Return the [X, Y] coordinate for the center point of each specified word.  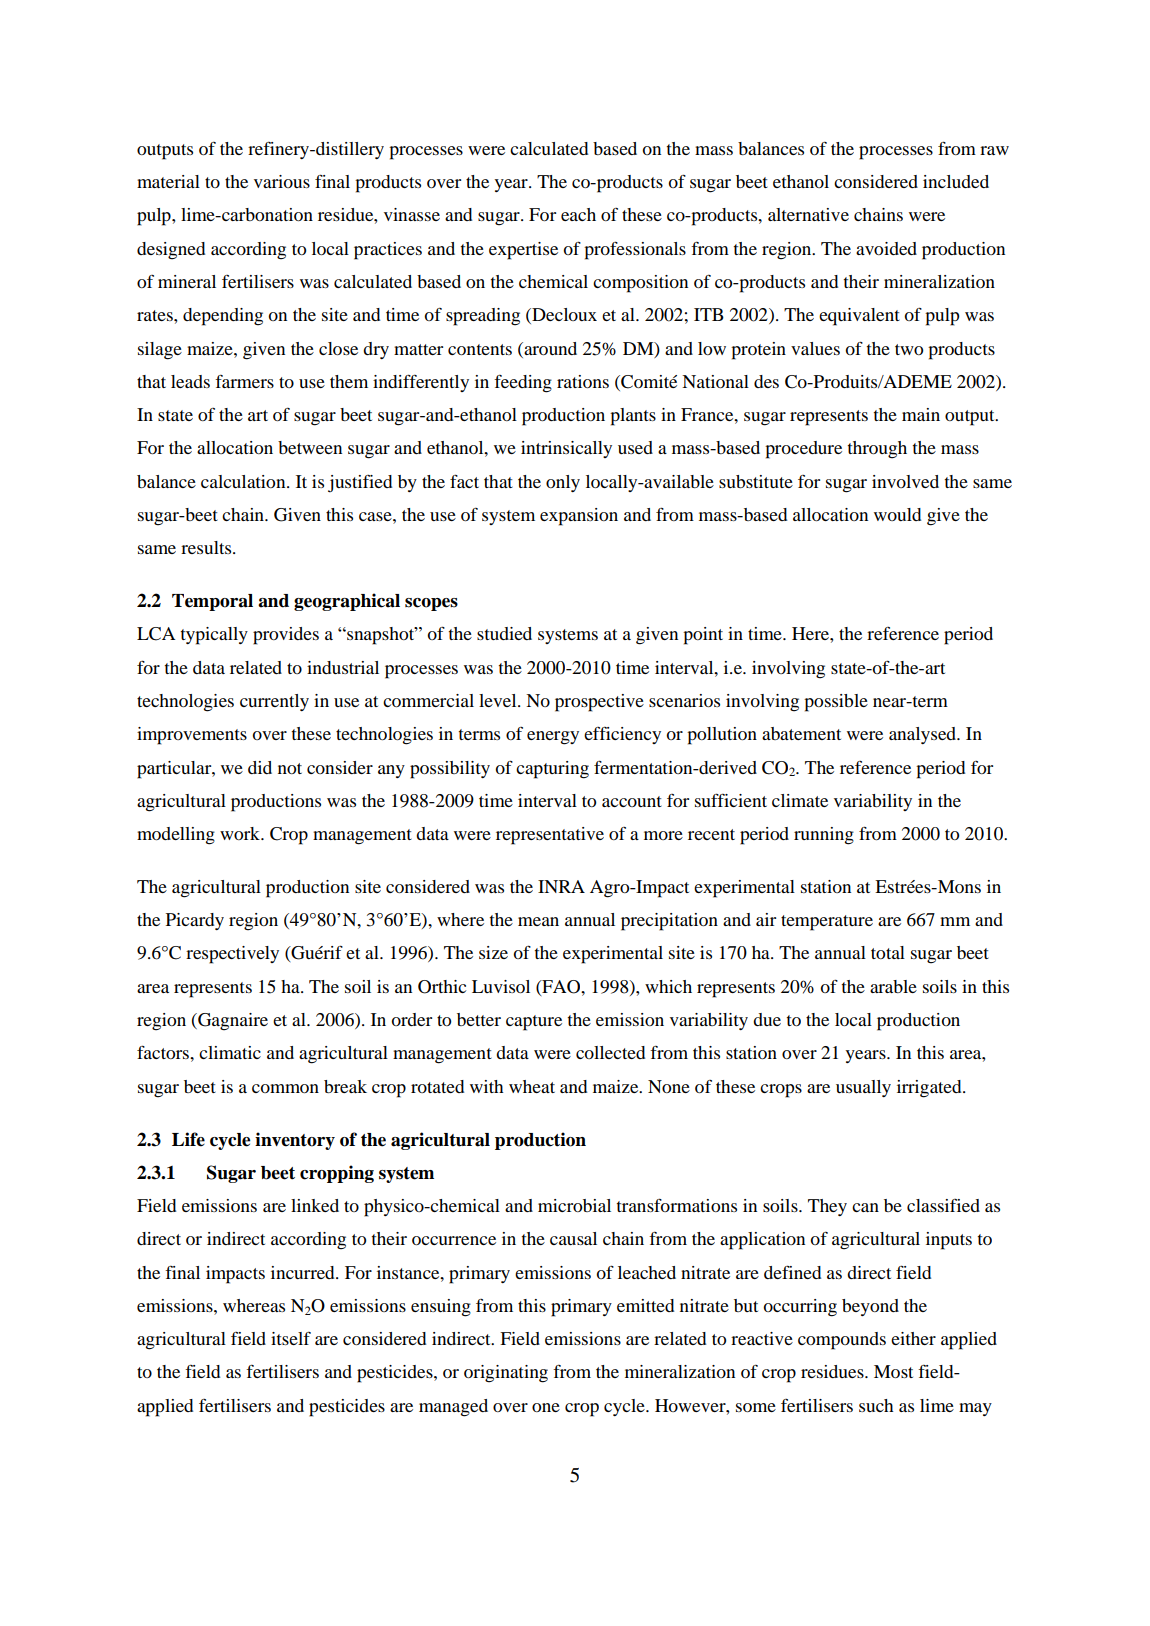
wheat [532, 1086]
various [282, 181]
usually [863, 1088]
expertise [523, 251]
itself [291, 1338]
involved [905, 481]
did [260, 767]
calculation [244, 481]
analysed [924, 735]
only [563, 483]
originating [506, 1374]
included [956, 181]
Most [893, 1371]
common [285, 1088]
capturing [552, 770]
